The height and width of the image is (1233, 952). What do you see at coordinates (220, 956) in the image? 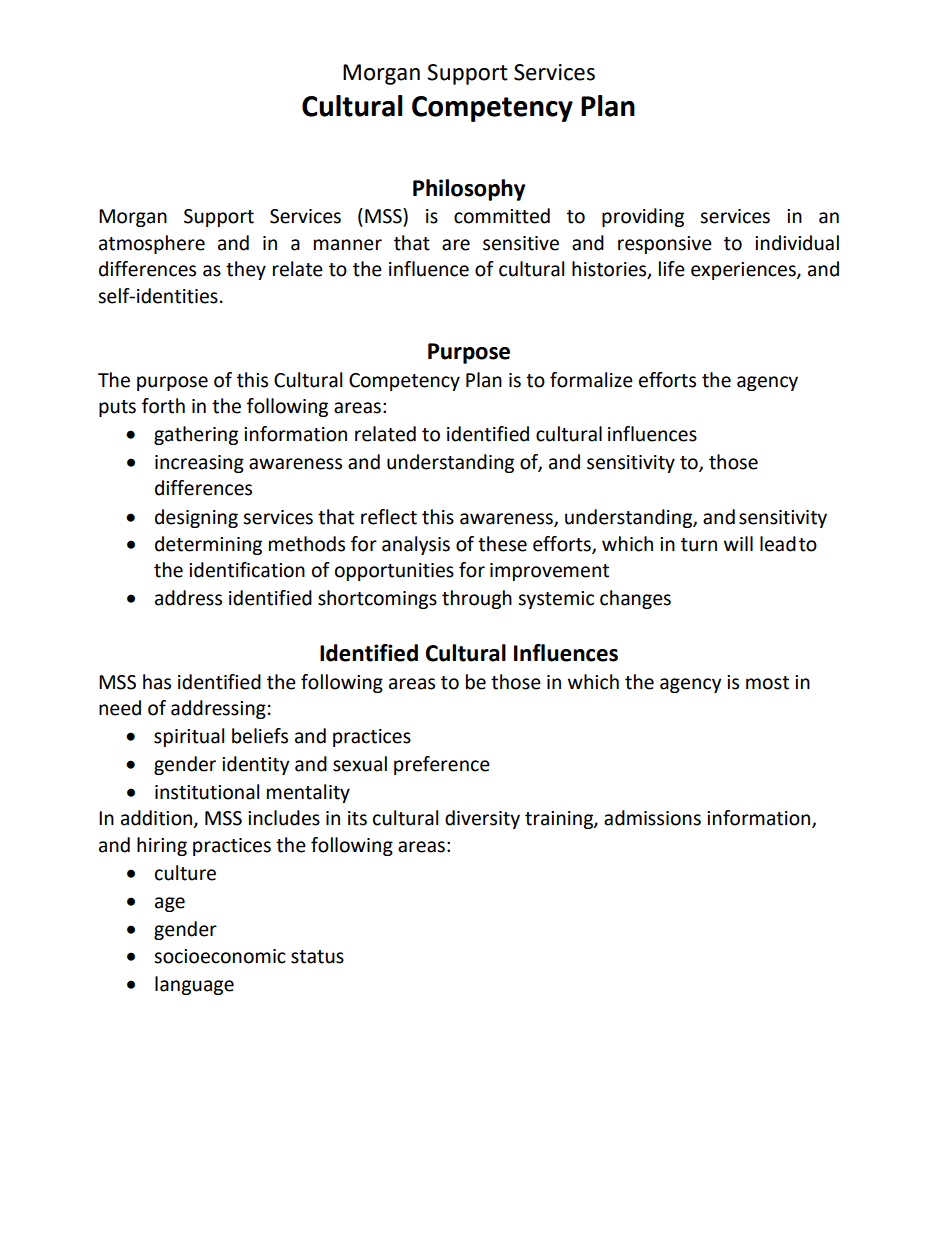
I see `socioeconomic` at bounding box center [220, 956].
